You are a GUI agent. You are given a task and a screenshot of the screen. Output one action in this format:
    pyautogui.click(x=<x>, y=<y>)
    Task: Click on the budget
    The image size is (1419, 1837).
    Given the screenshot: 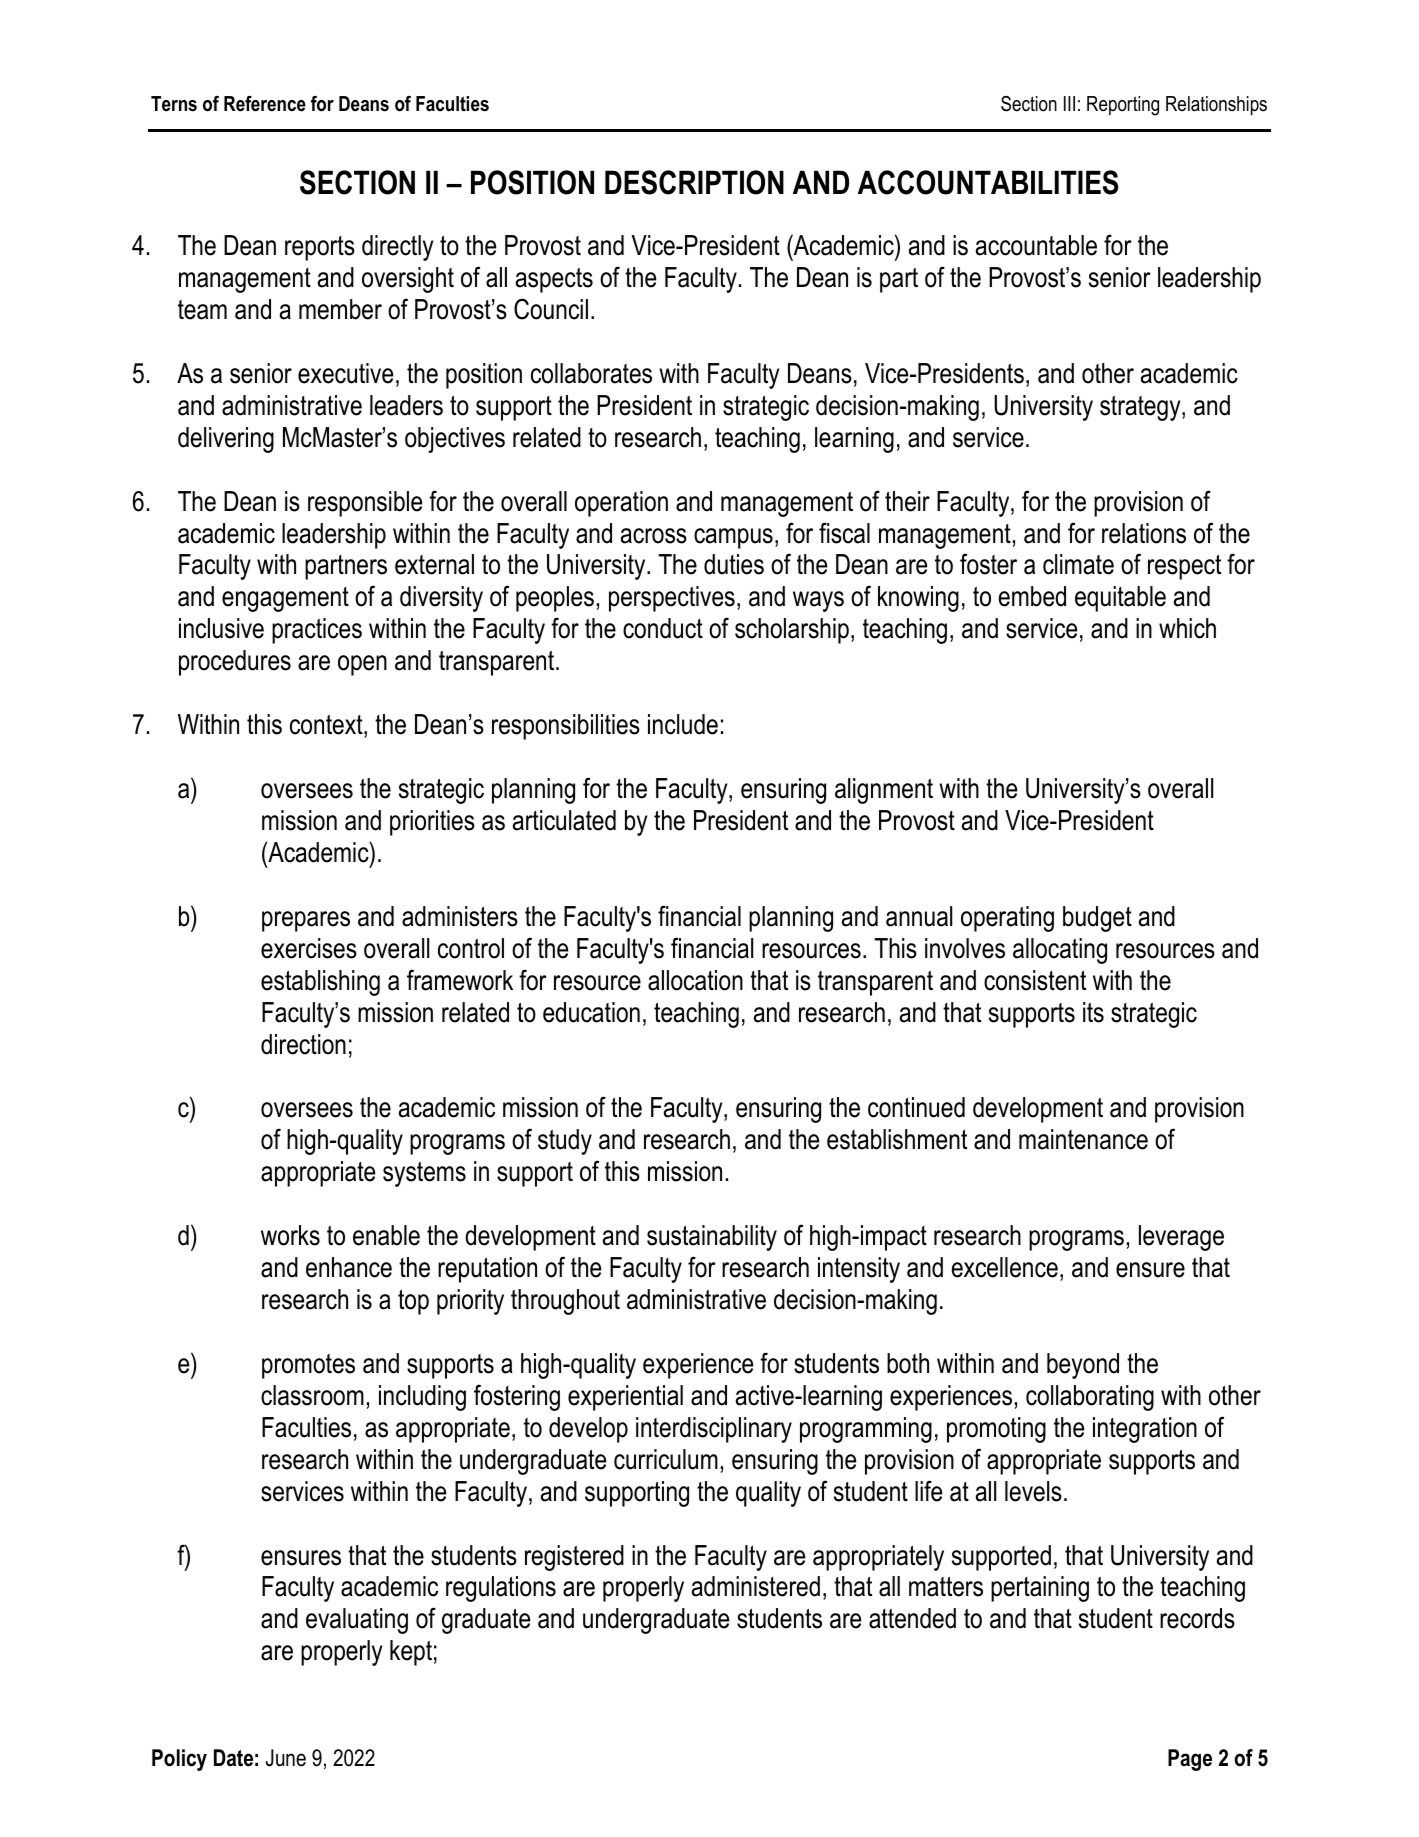 What is the action you would take?
    pyautogui.click(x=1097, y=919)
